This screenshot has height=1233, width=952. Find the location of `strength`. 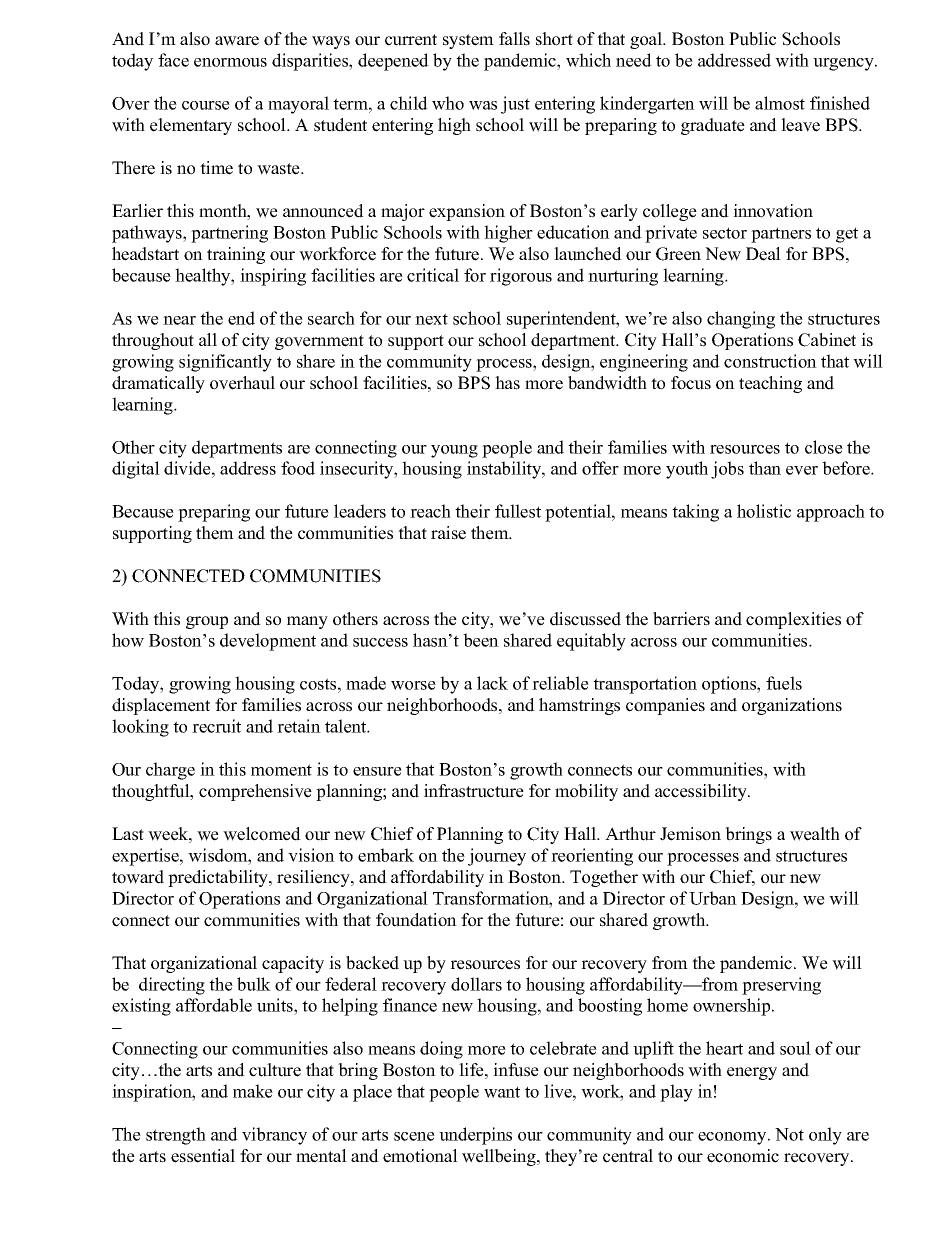

strength is located at coordinates (176, 1136).
